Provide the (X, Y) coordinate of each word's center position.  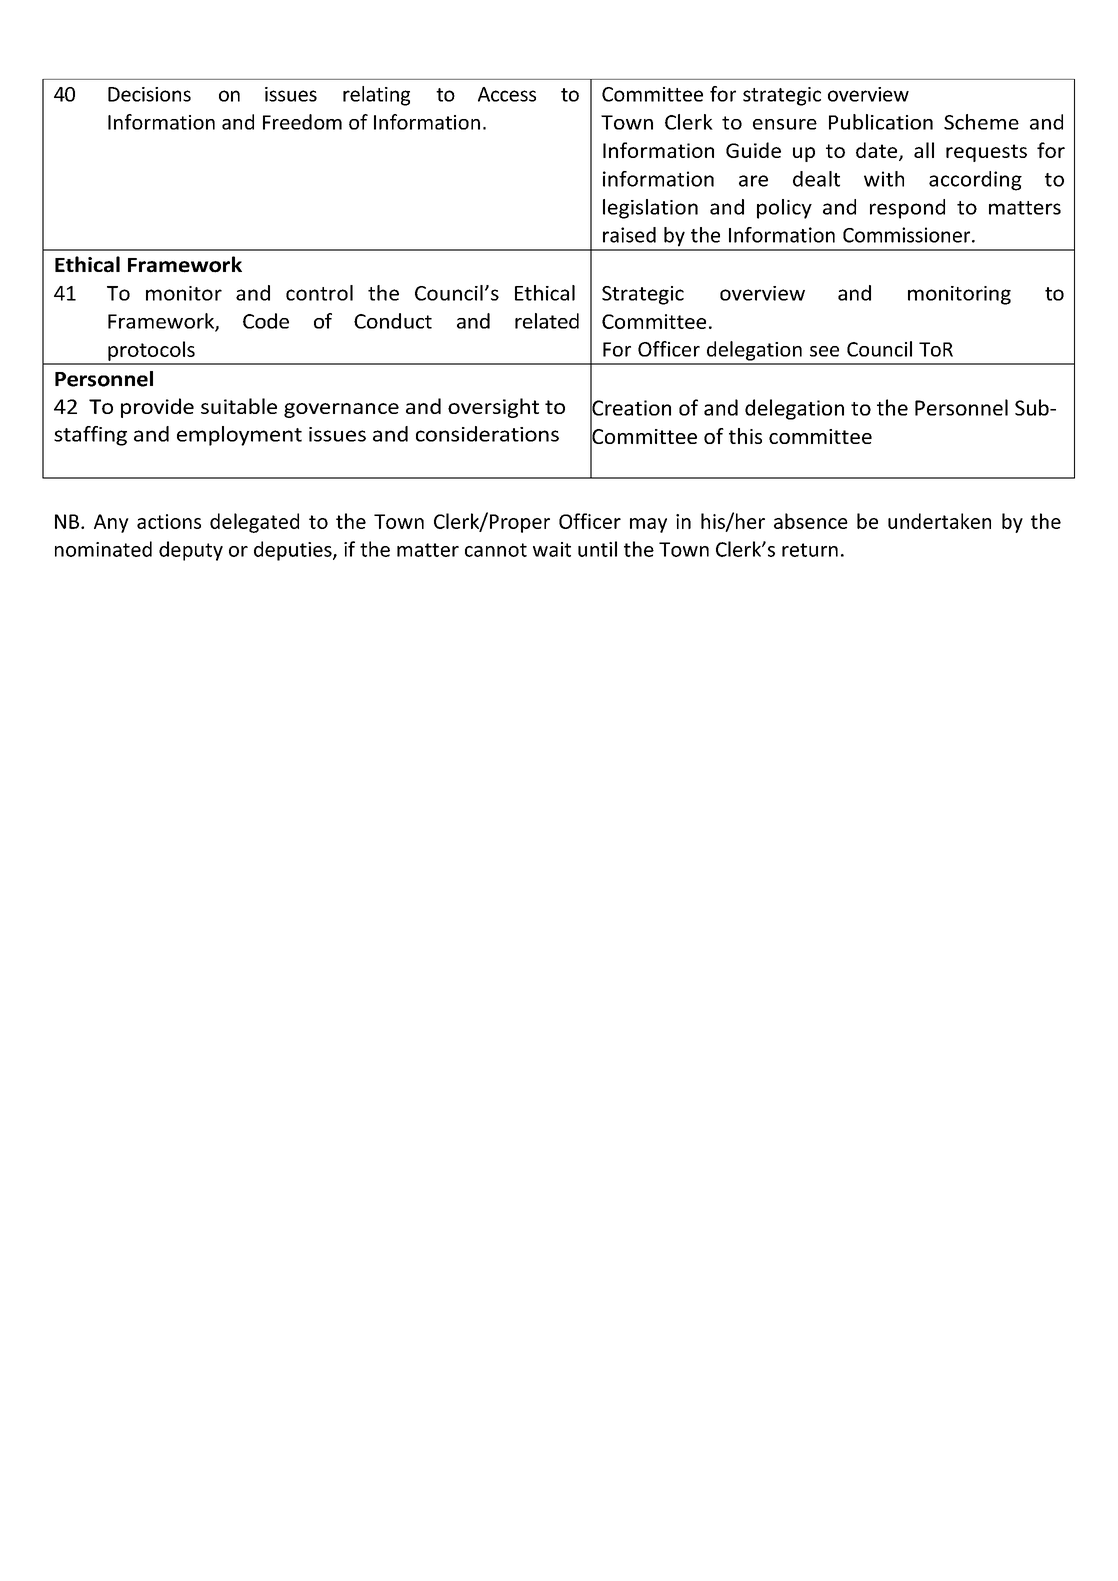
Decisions (149, 94)
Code (266, 321)
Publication (881, 122)
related (547, 321)
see (824, 351)
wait (552, 549)
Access (507, 94)
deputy (191, 551)
